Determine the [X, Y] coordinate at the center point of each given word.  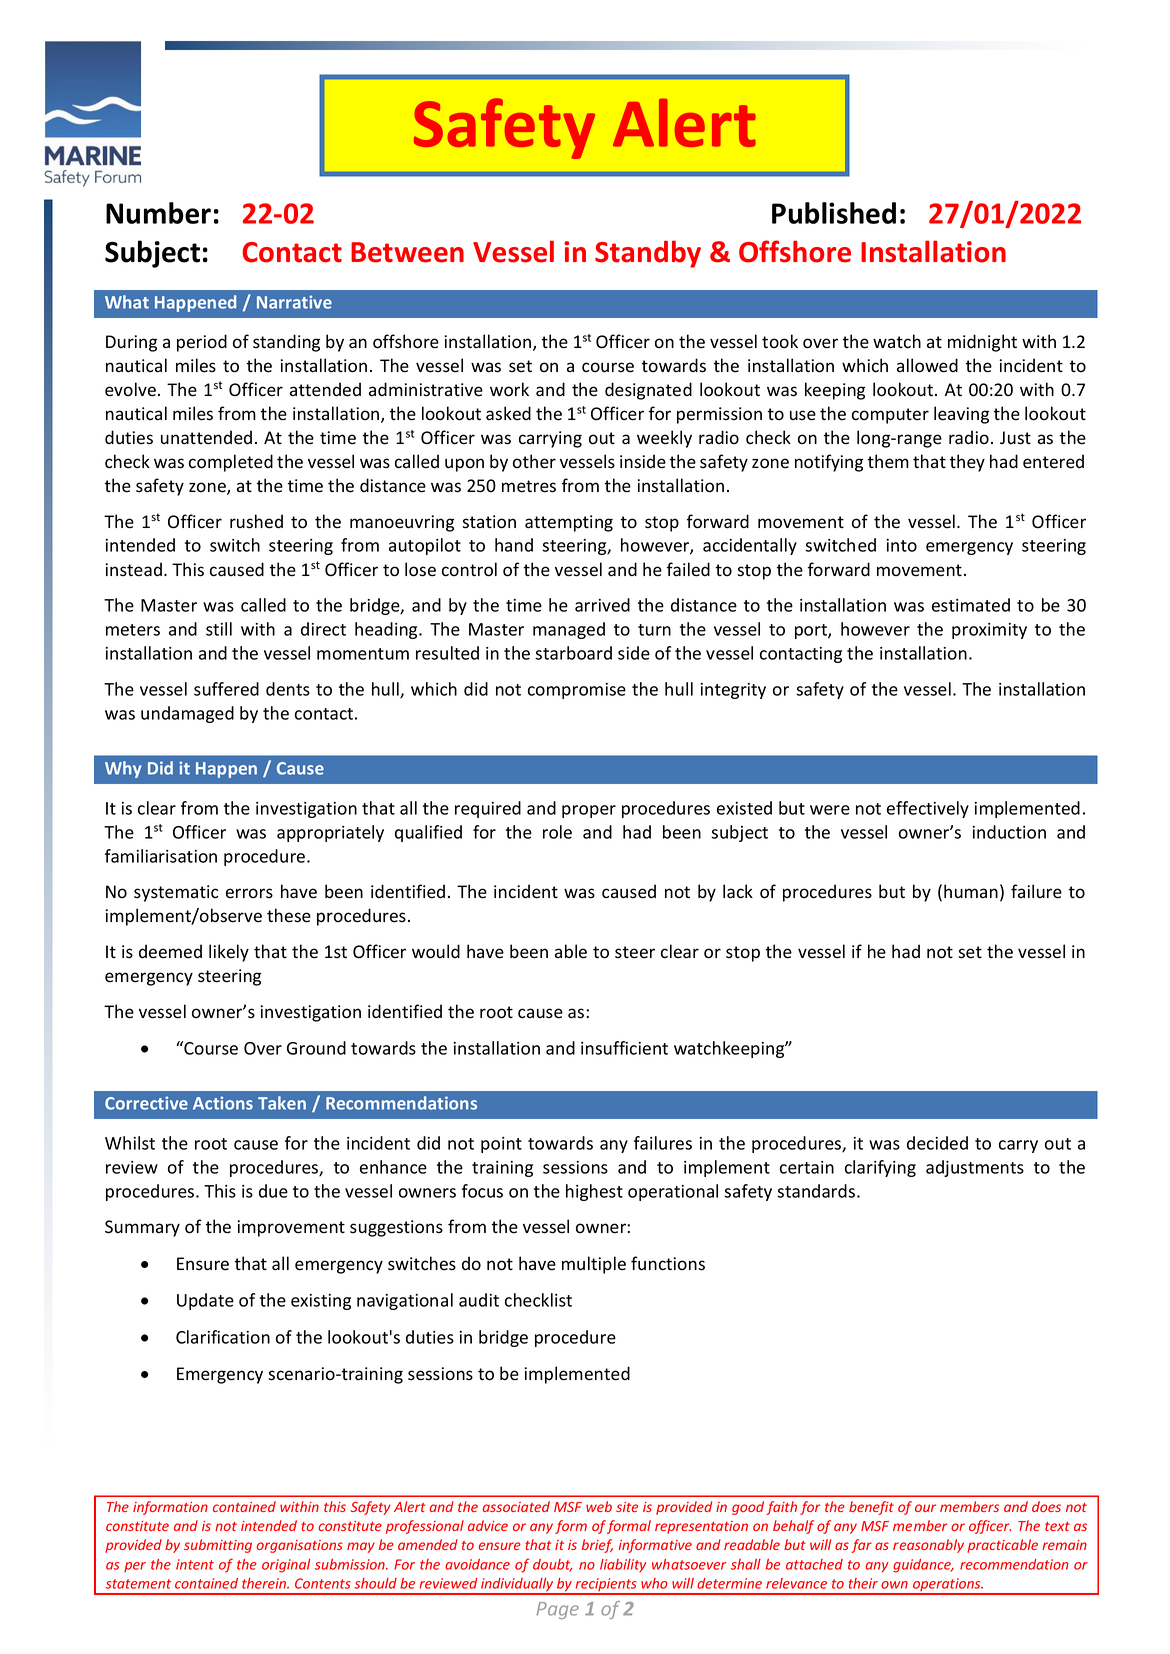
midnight [982, 343]
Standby [648, 254]
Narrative [294, 302]
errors [249, 893]
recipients [606, 1586]
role [557, 832]
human [971, 891]
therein [265, 1583]
